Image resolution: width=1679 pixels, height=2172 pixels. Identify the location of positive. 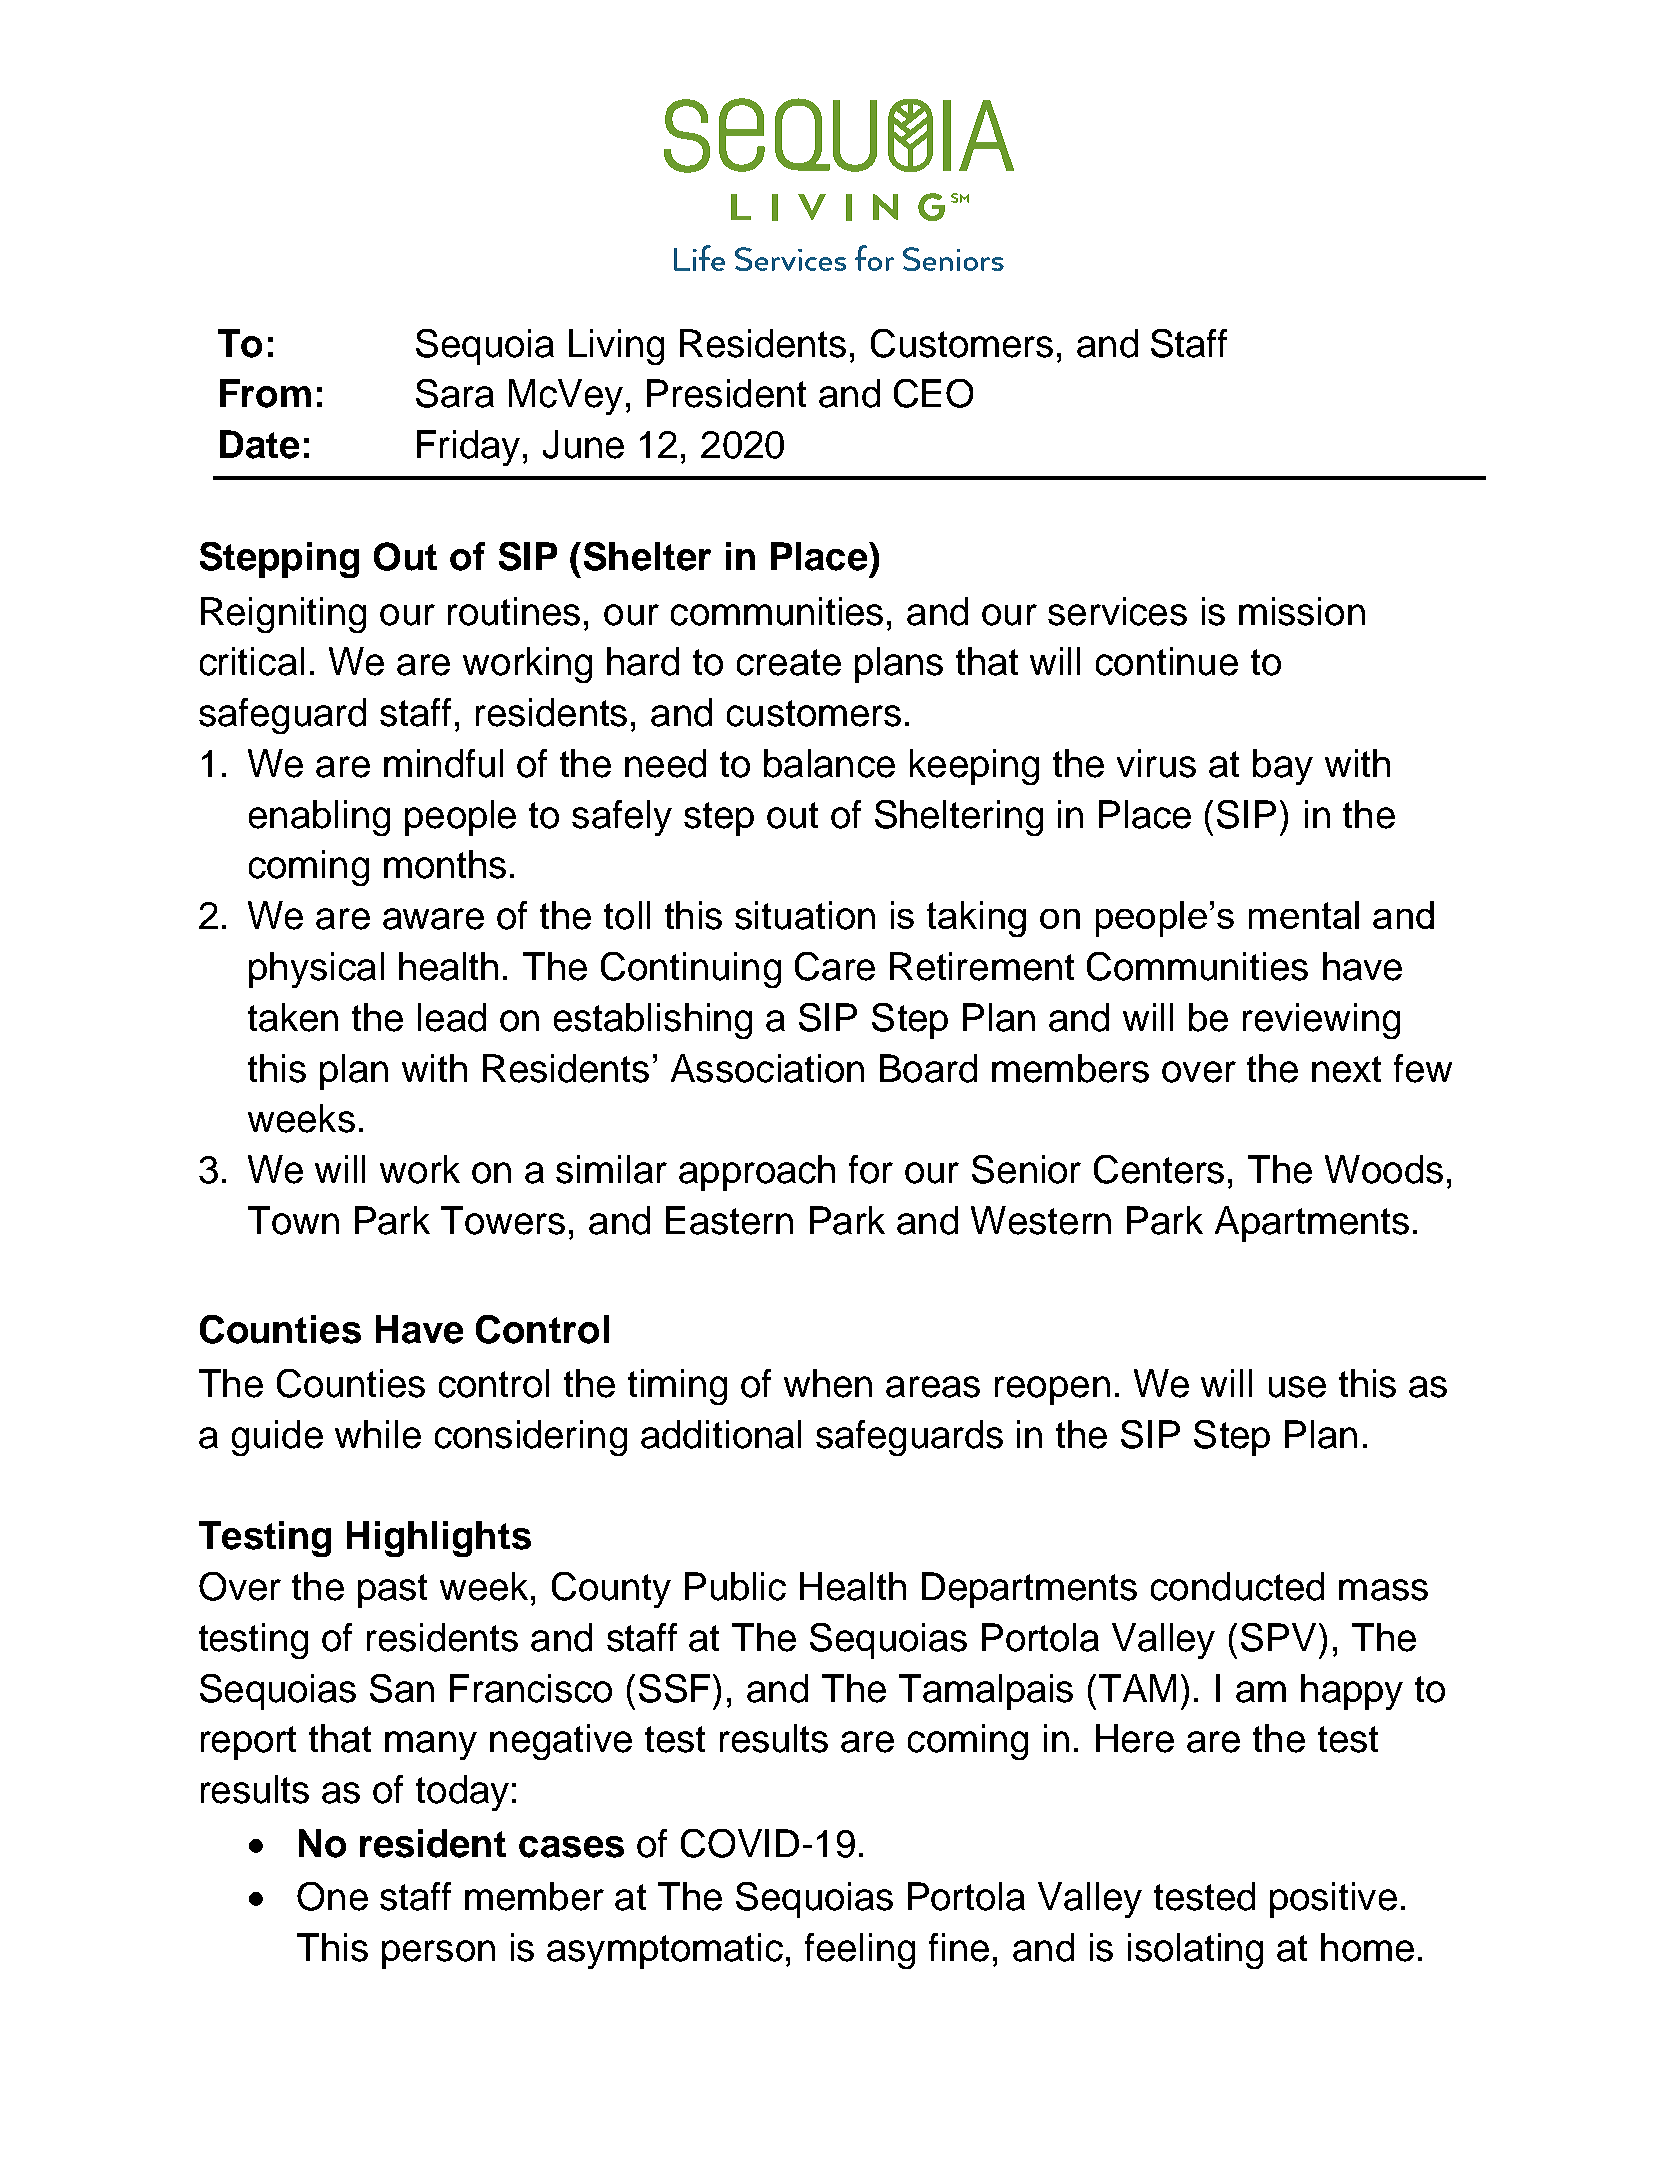
(1333, 1900).
